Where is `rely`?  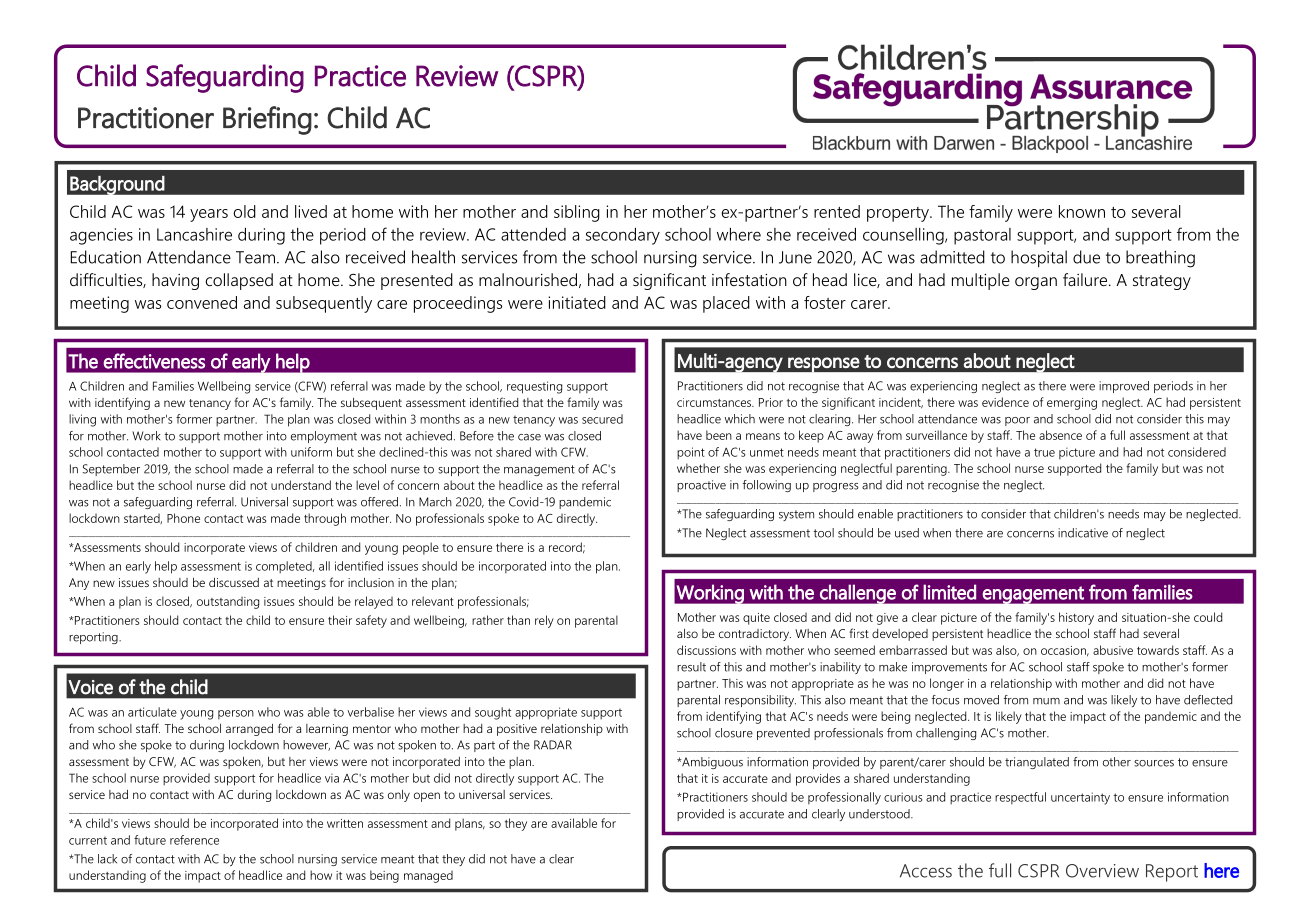
rely is located at coordinates (544, 621).
